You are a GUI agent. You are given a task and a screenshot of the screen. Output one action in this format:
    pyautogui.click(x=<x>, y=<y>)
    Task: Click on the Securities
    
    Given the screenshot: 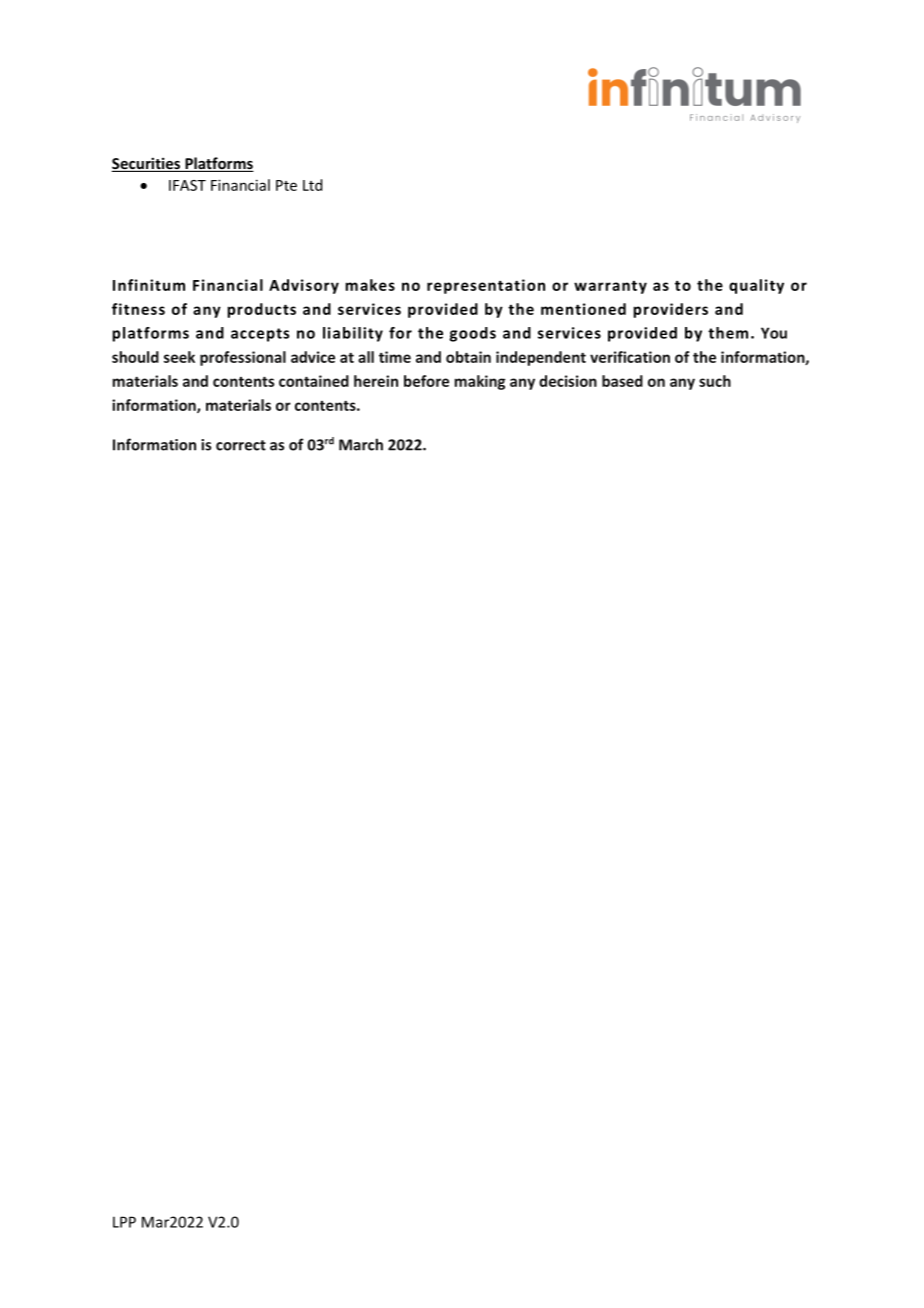 What is the action you would take?
    pyautogui.click(x=147, y=164)
